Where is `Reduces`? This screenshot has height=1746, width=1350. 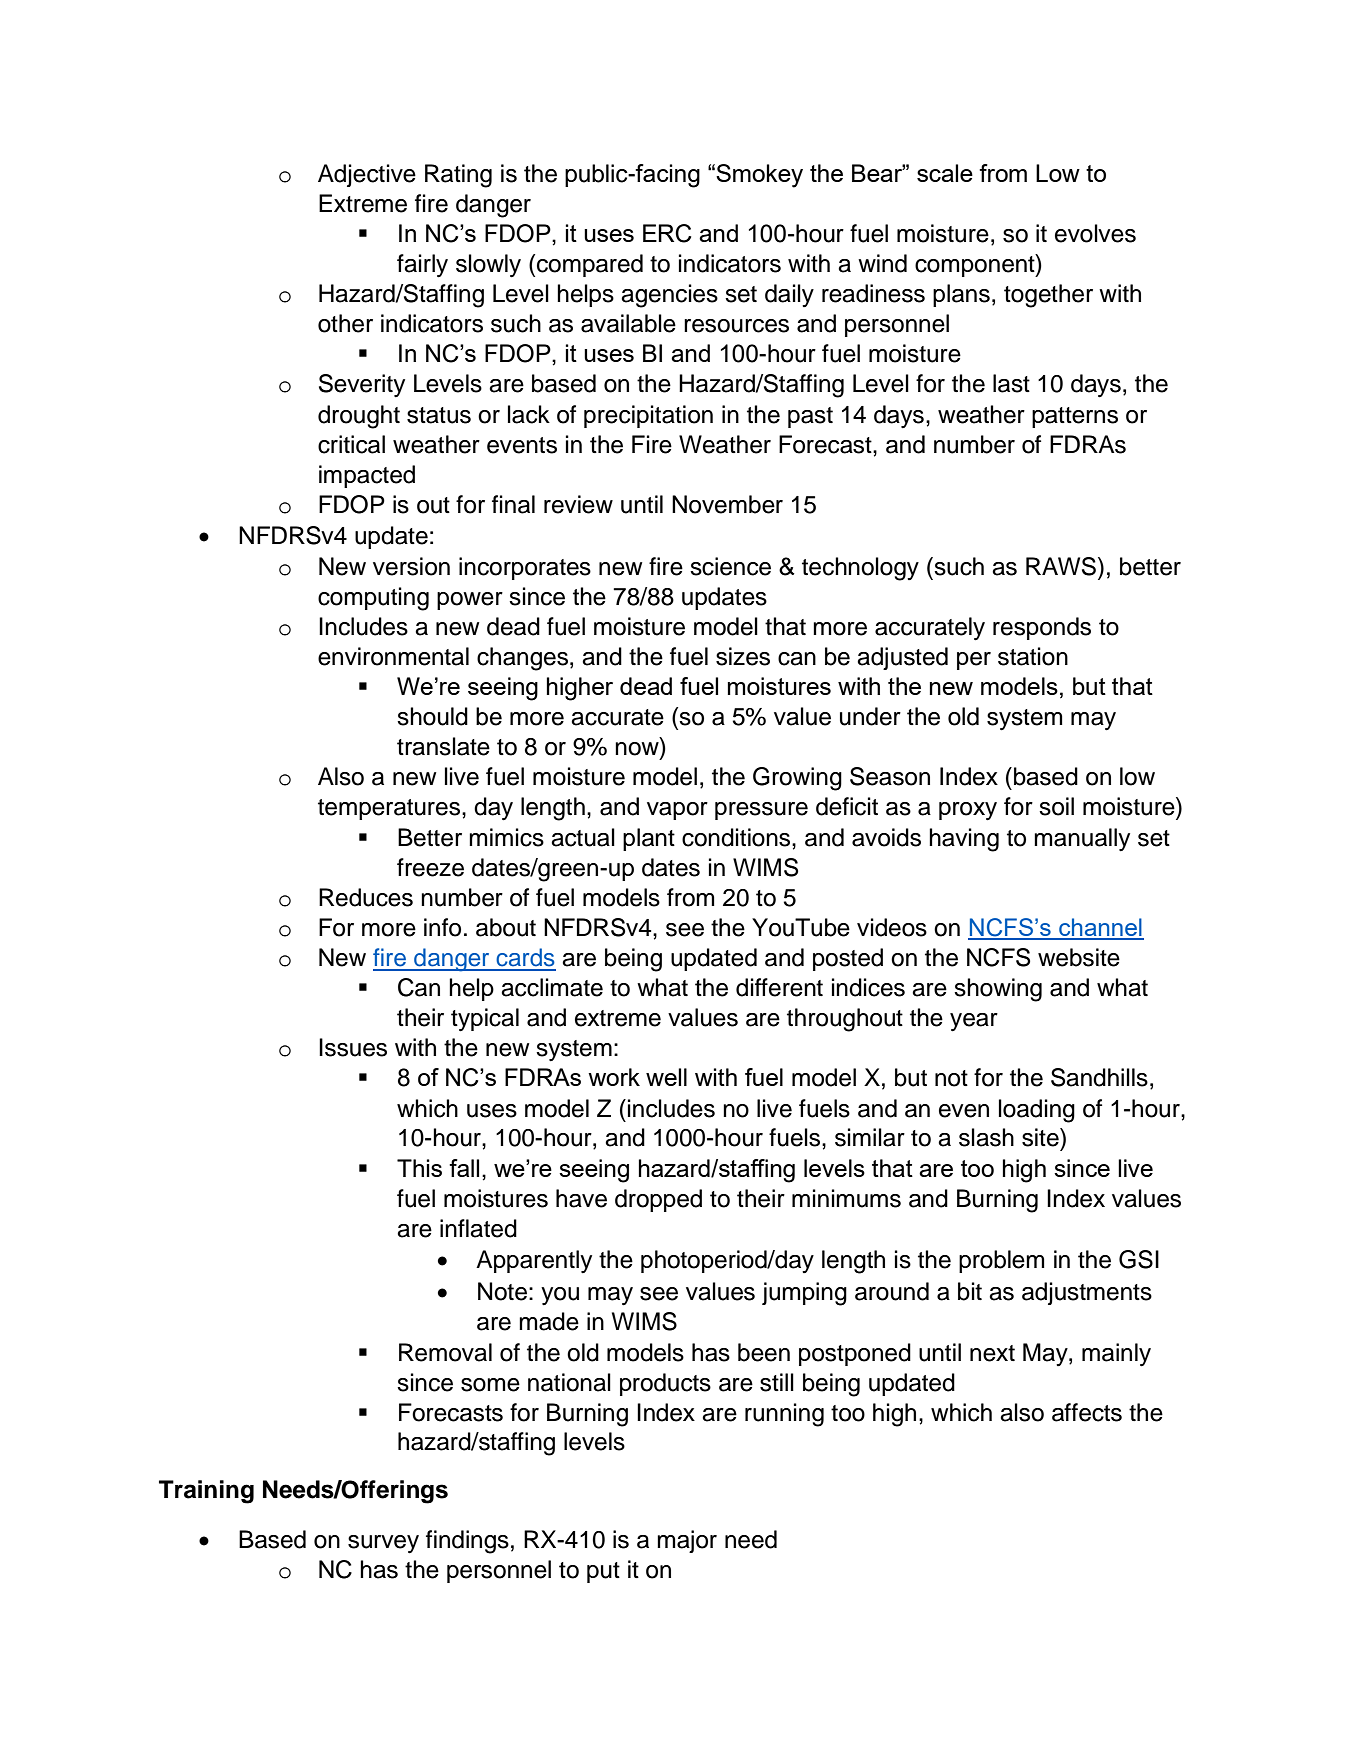
Reduces is located at coordinates (366, 897).
